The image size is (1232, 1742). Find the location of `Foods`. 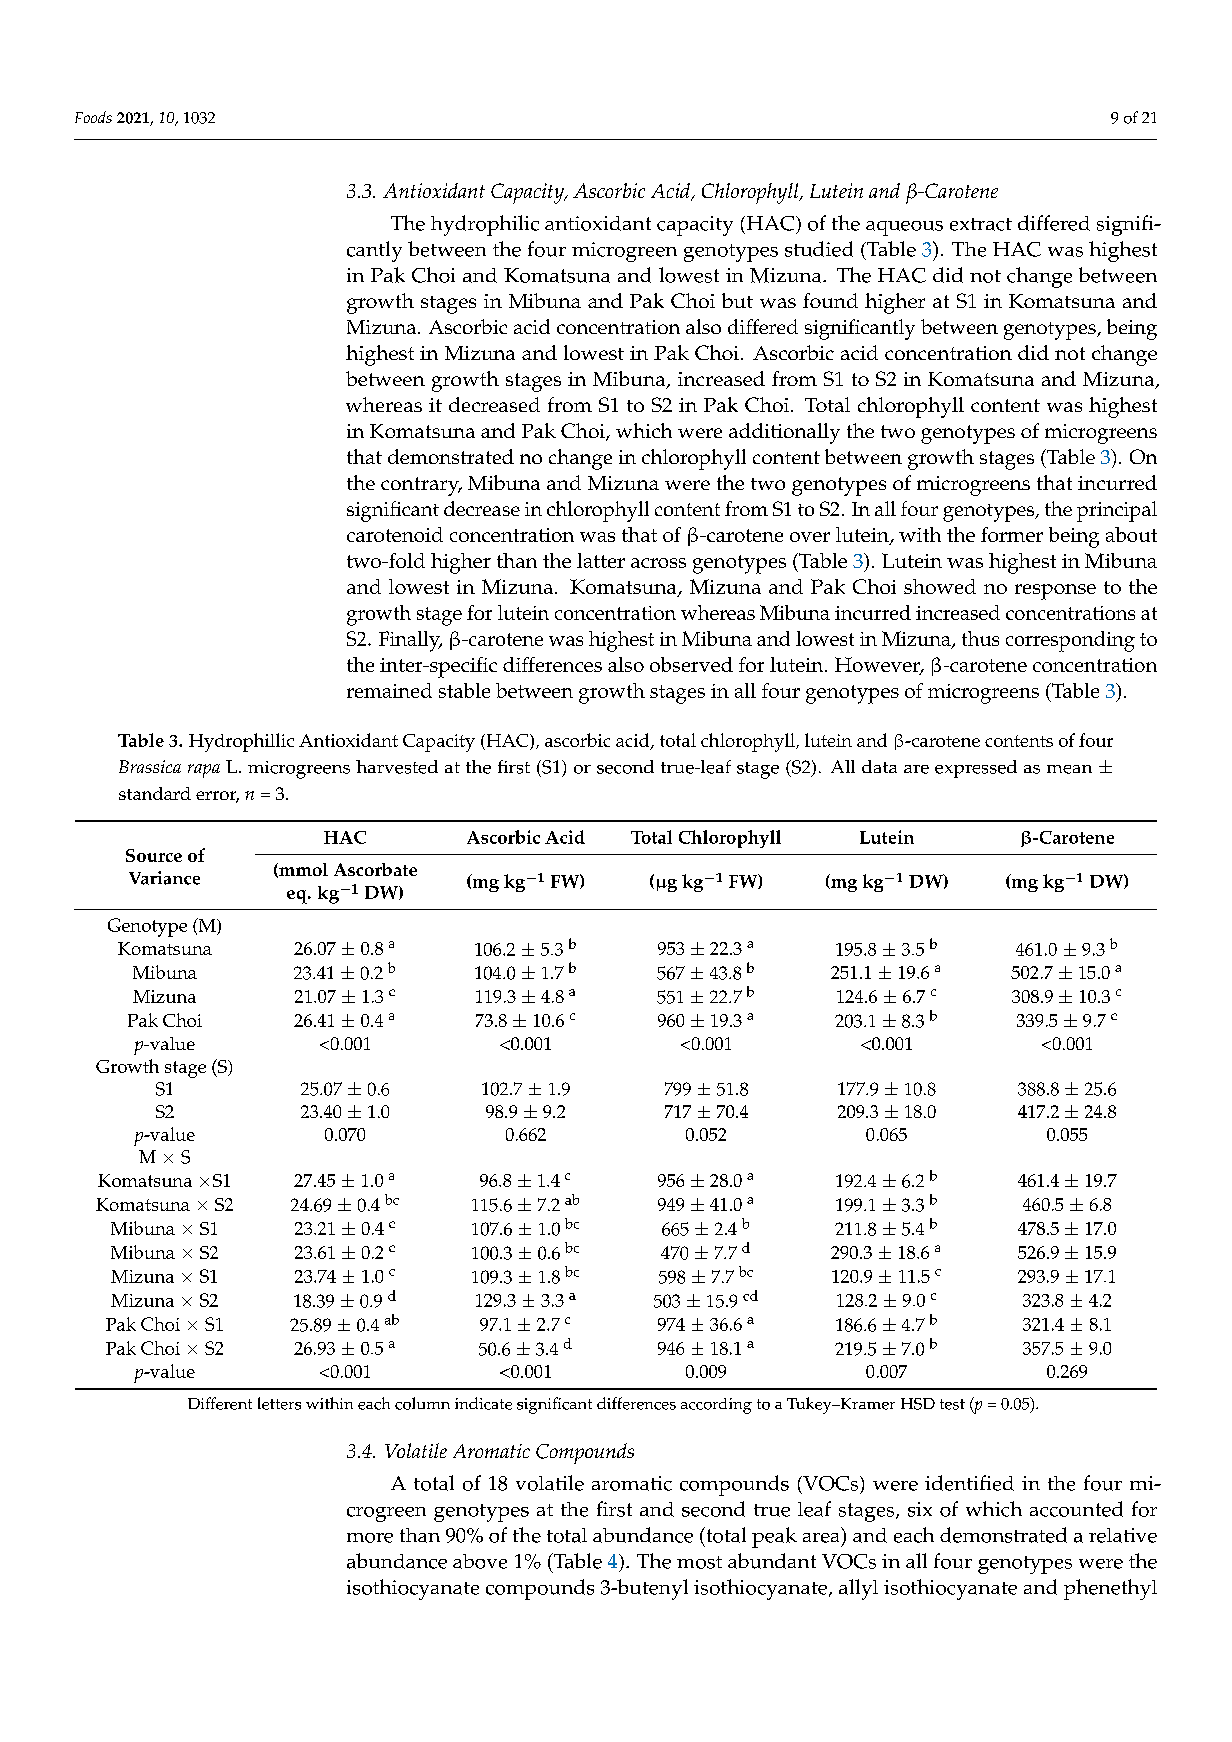

Foods is located at coordinates (93, 117).
